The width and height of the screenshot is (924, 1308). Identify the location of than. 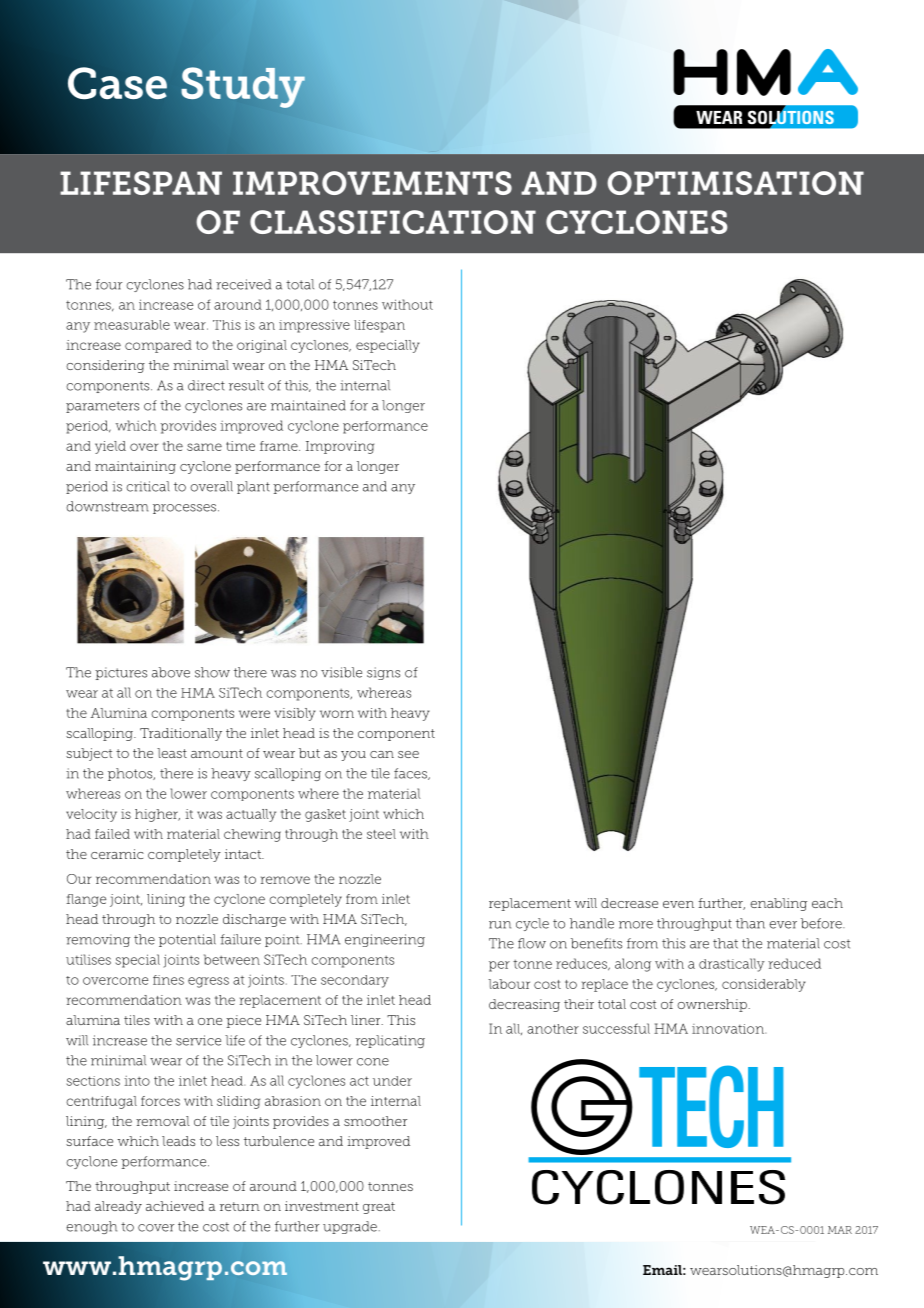
(750, 923).
